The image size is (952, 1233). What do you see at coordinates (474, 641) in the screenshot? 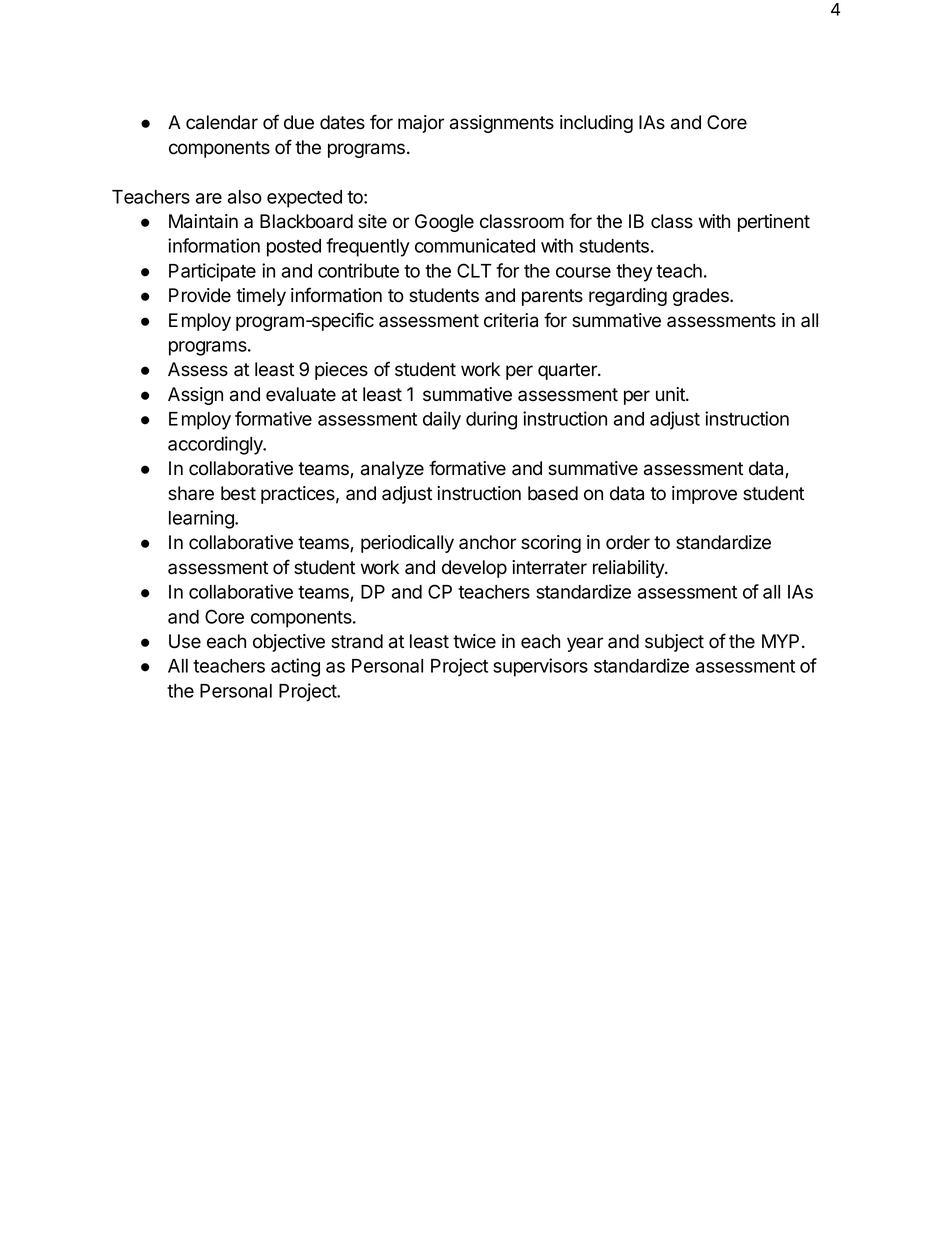
I see `twice` at bounding box center [474, 641].
